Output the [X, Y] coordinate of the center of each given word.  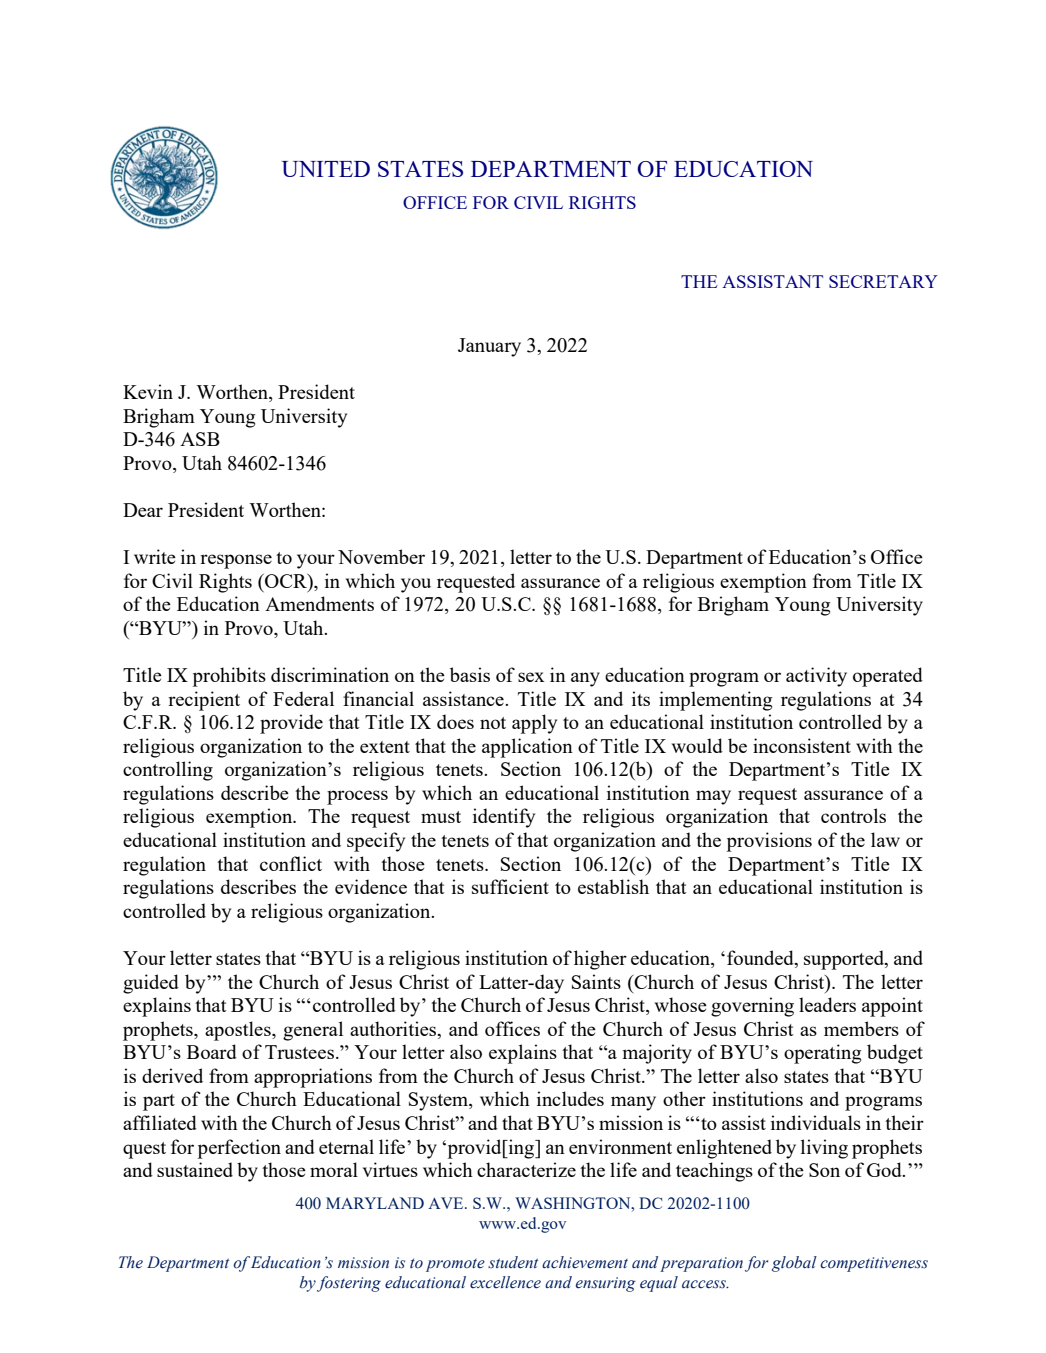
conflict [291, 863]
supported [845, 960]
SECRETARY [883, 281]
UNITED [326, 169]
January [489, 347]
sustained [195, 1169]
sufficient [510, 886]
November [381, 556]
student [513, 1262]
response [236, 561]
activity [816, 677]
